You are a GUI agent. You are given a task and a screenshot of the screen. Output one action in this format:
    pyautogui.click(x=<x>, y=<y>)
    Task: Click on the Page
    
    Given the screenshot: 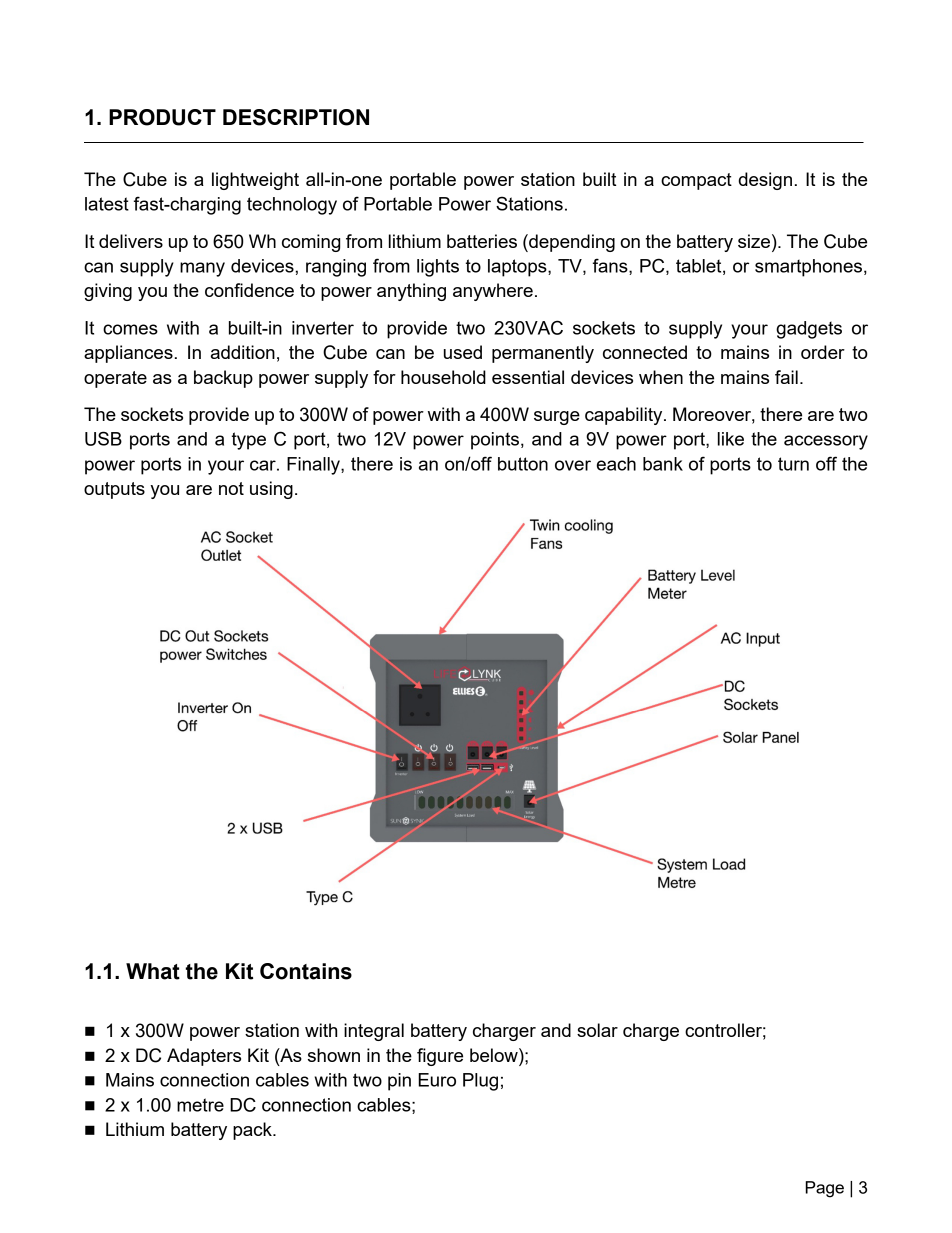 What is the action you would take?
    pyautogui.click(x=824, y=1189)
